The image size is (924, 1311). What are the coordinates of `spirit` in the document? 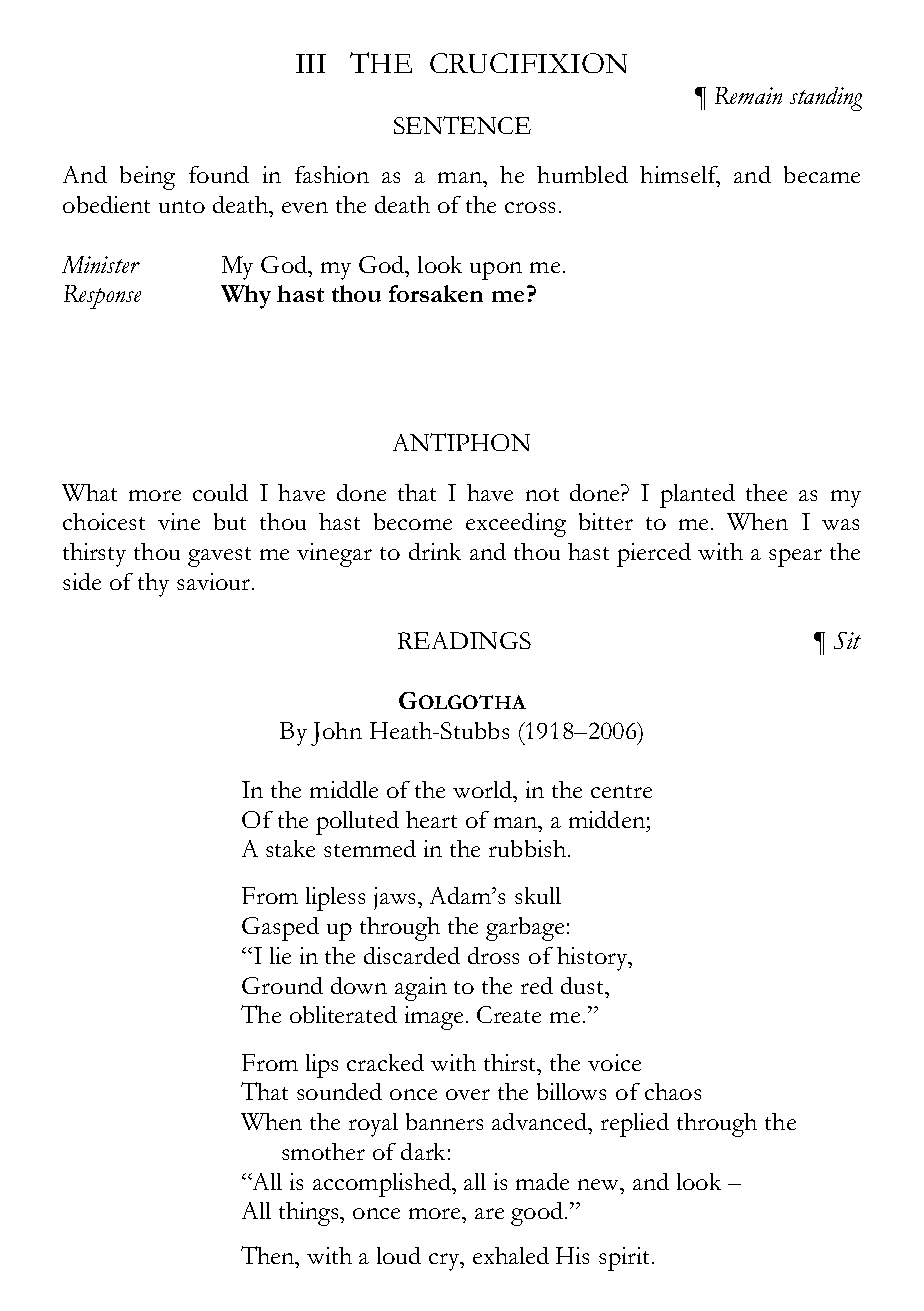 It's located at (626, 1259).
